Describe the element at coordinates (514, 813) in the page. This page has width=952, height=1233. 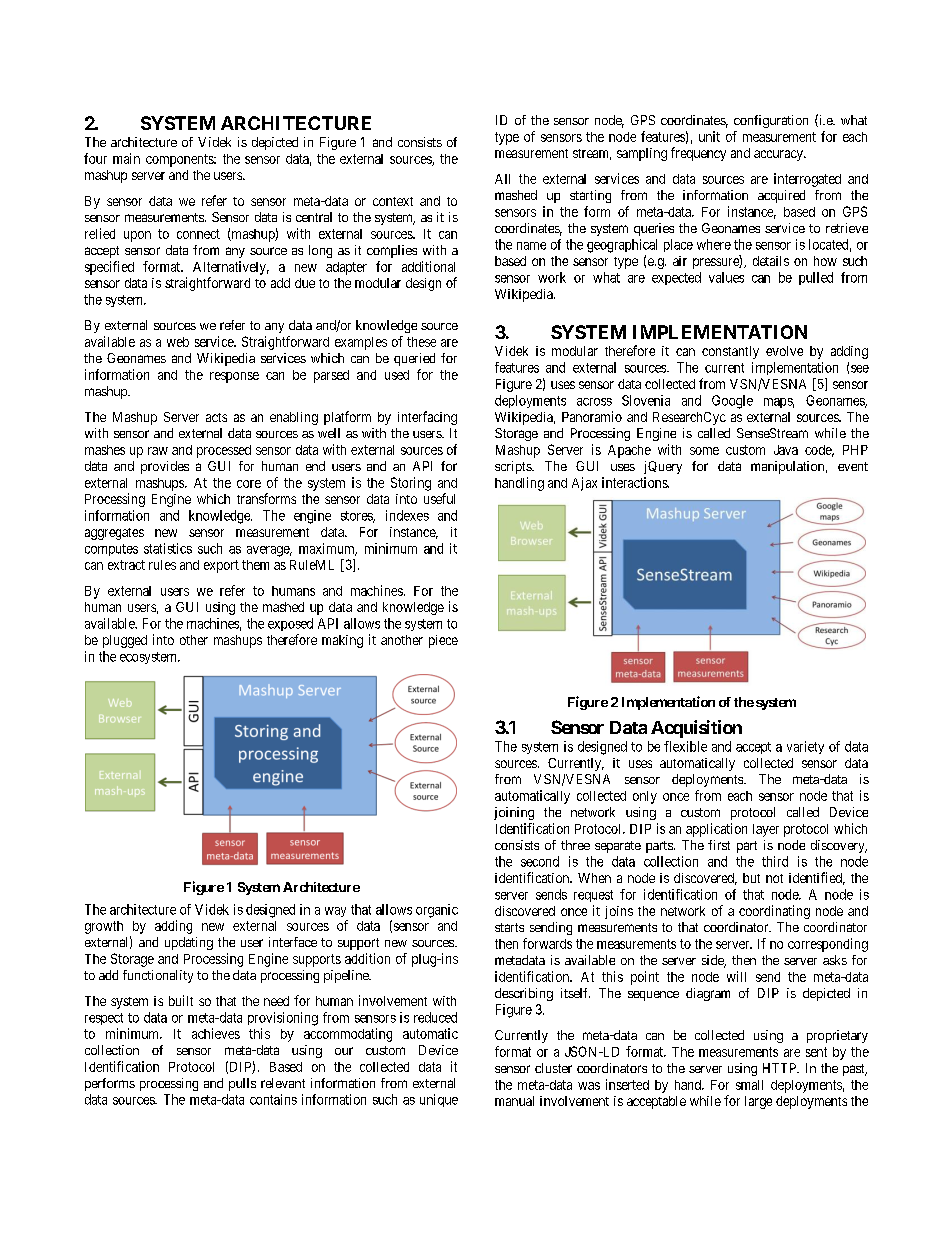
I see `joining` at that location.
